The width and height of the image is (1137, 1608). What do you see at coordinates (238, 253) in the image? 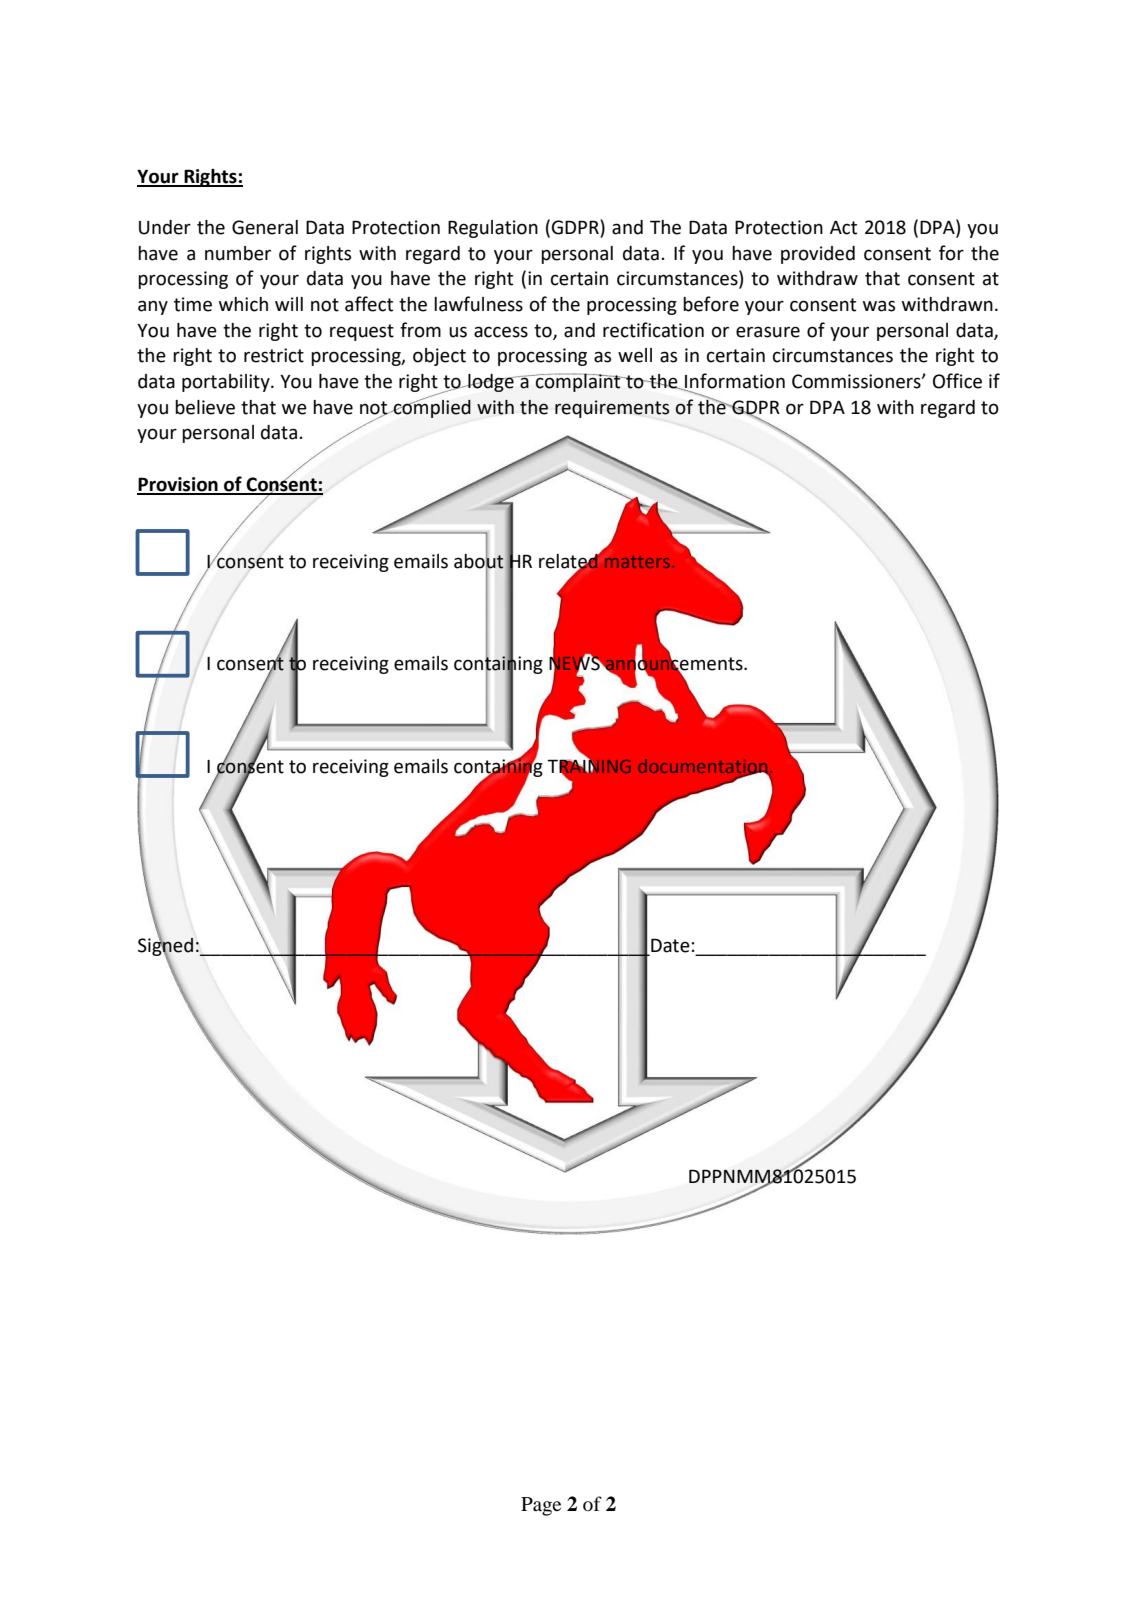
I see `number` at bounding box center [238, 253].
